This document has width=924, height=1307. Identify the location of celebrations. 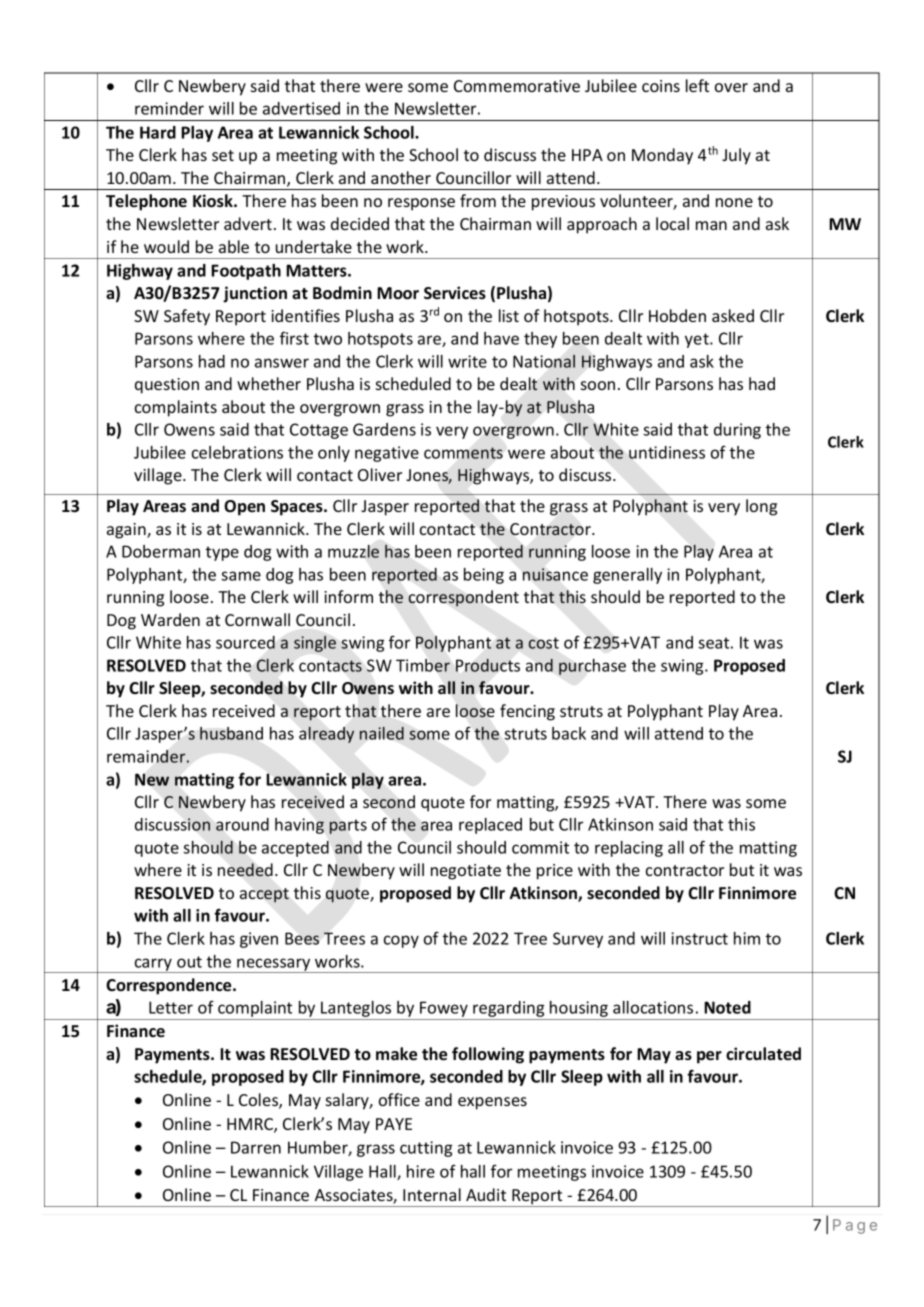
(237, 452).
